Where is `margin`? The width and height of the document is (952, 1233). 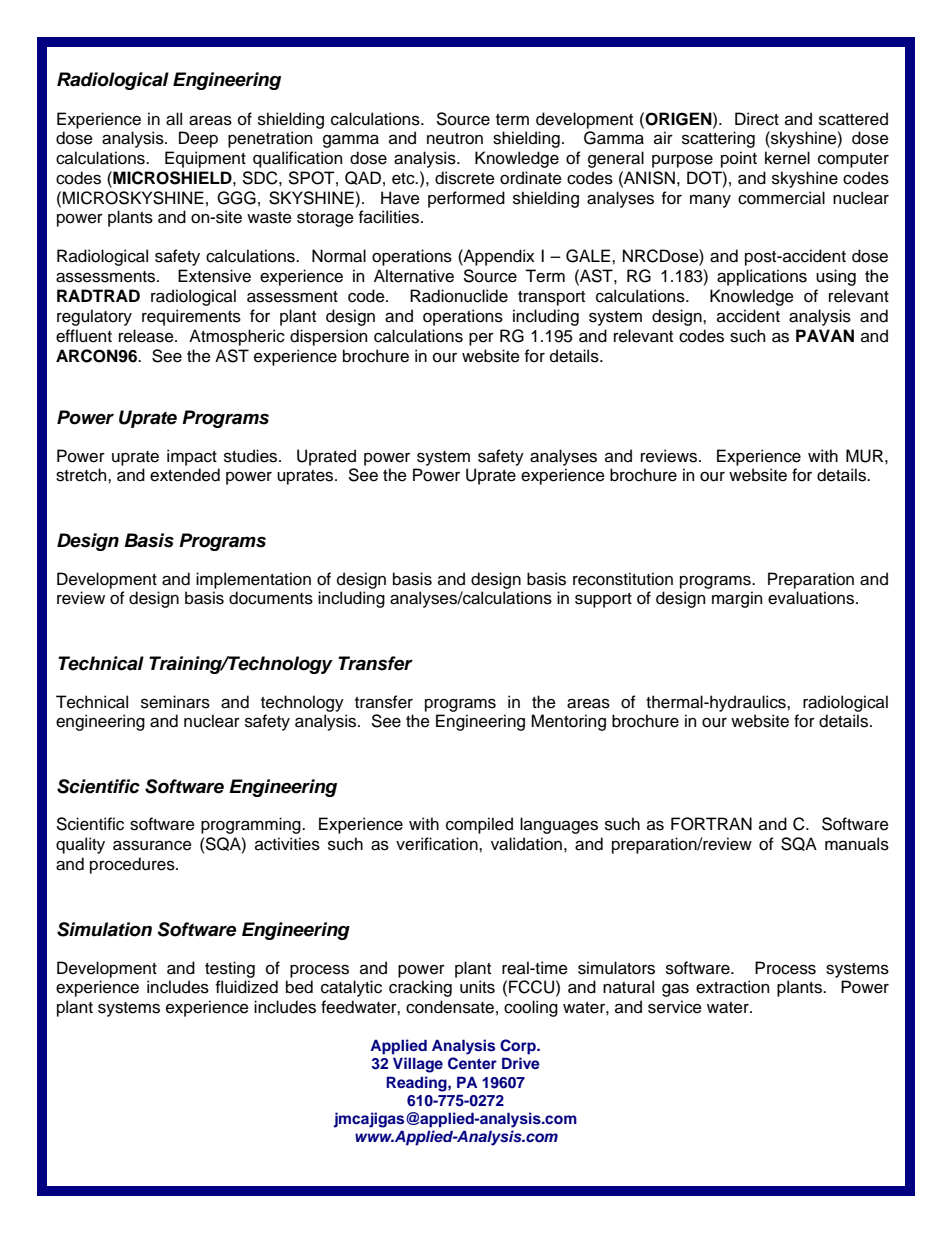 margin is located at coordinates (737, 599).
